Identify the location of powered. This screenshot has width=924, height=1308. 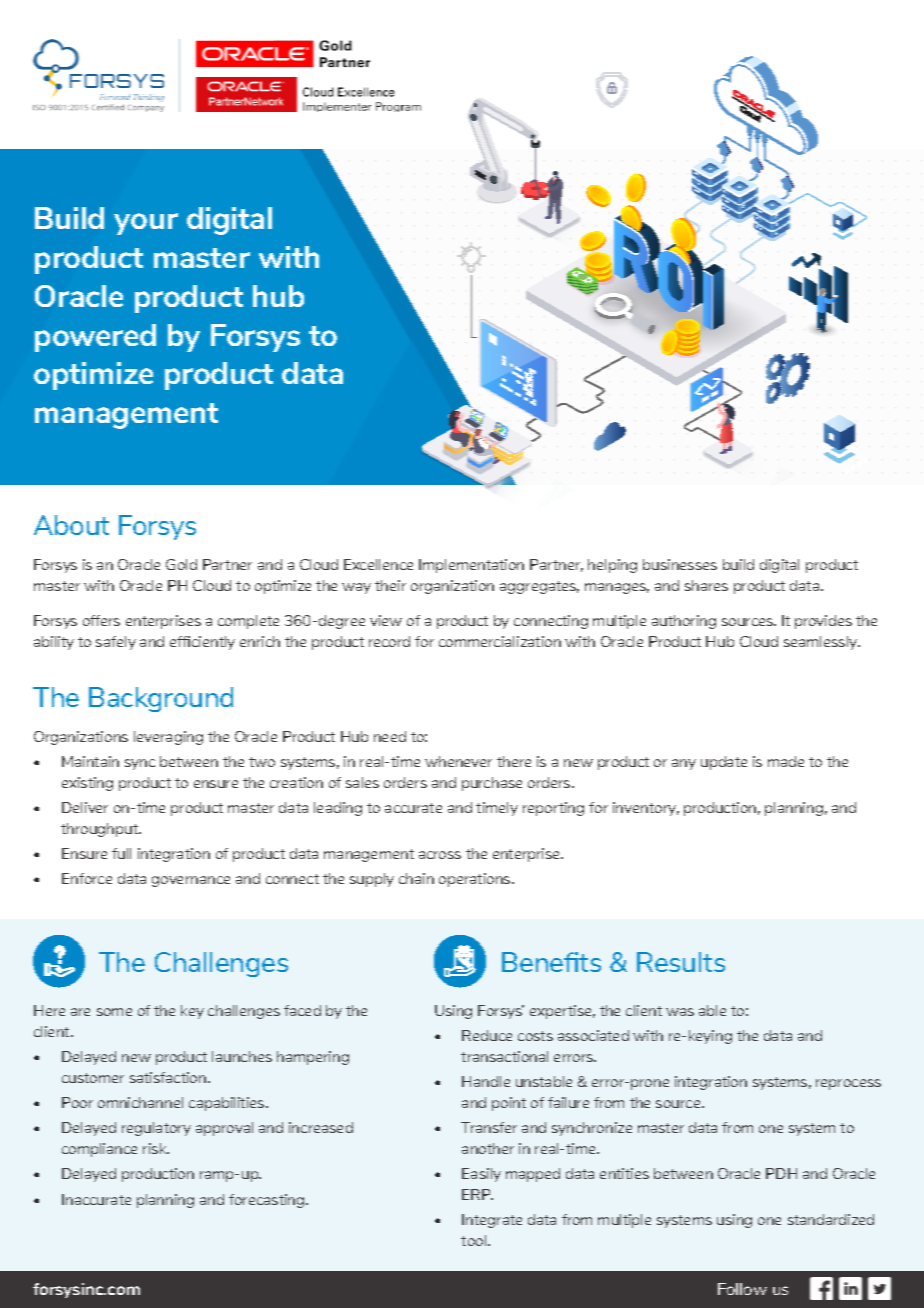
(95, 338).
